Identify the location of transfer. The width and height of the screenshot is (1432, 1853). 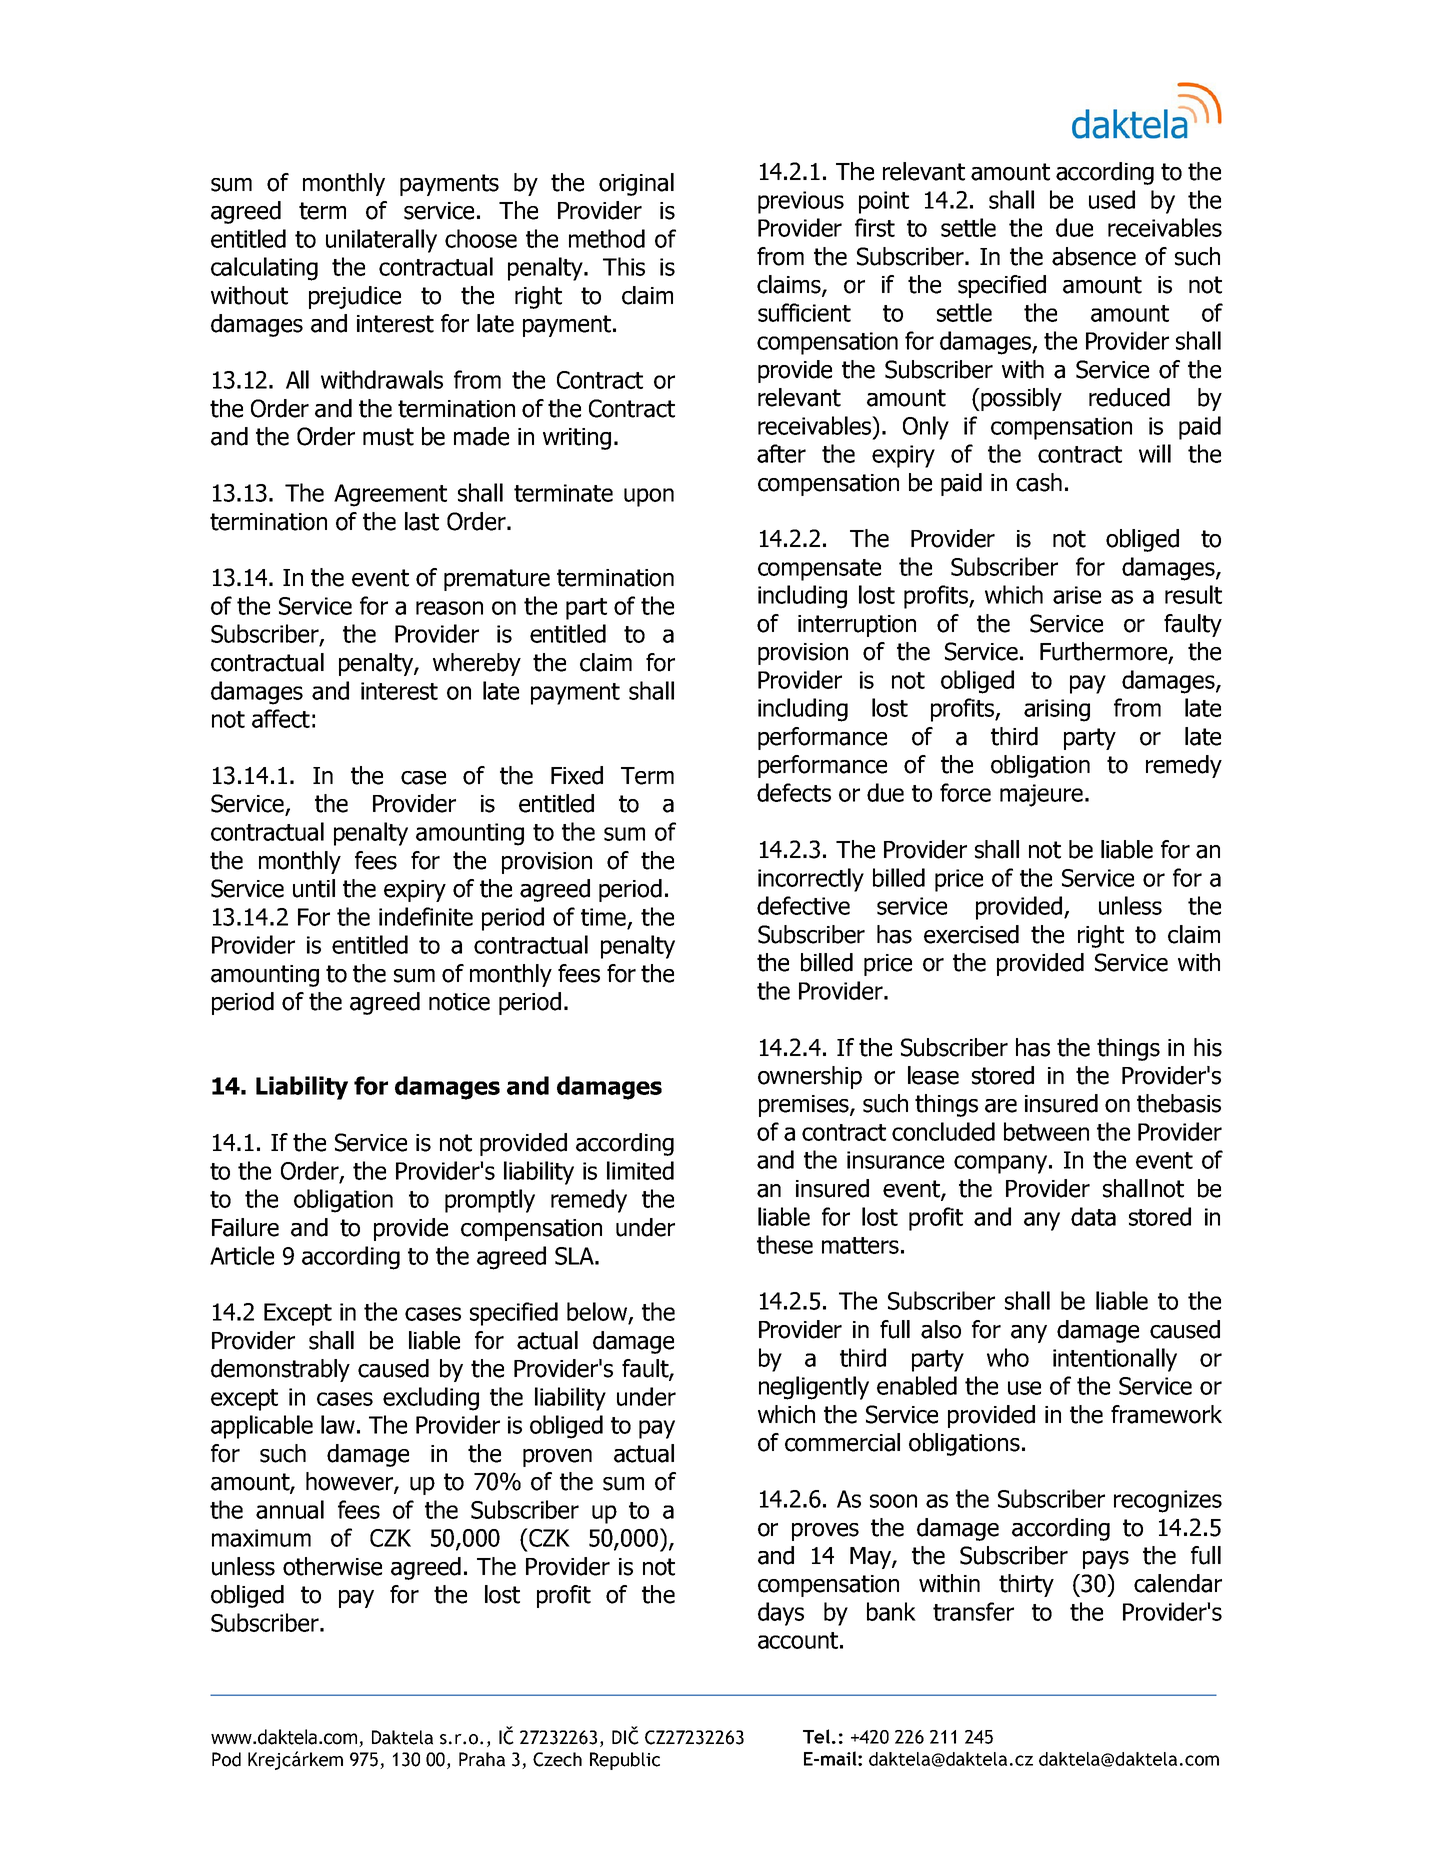
(973, 1611).
